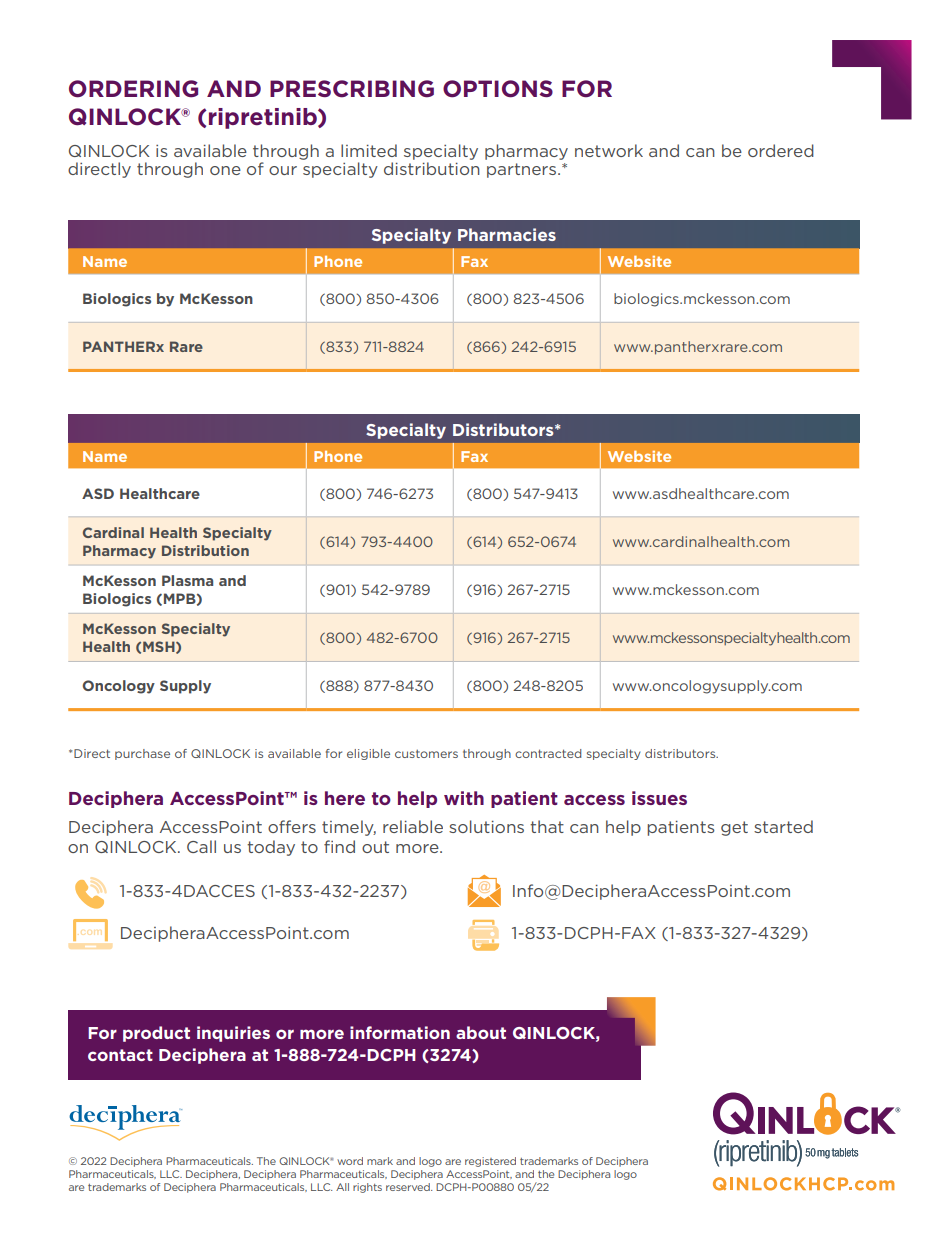  I want to click on Call, so click(201, 846).
